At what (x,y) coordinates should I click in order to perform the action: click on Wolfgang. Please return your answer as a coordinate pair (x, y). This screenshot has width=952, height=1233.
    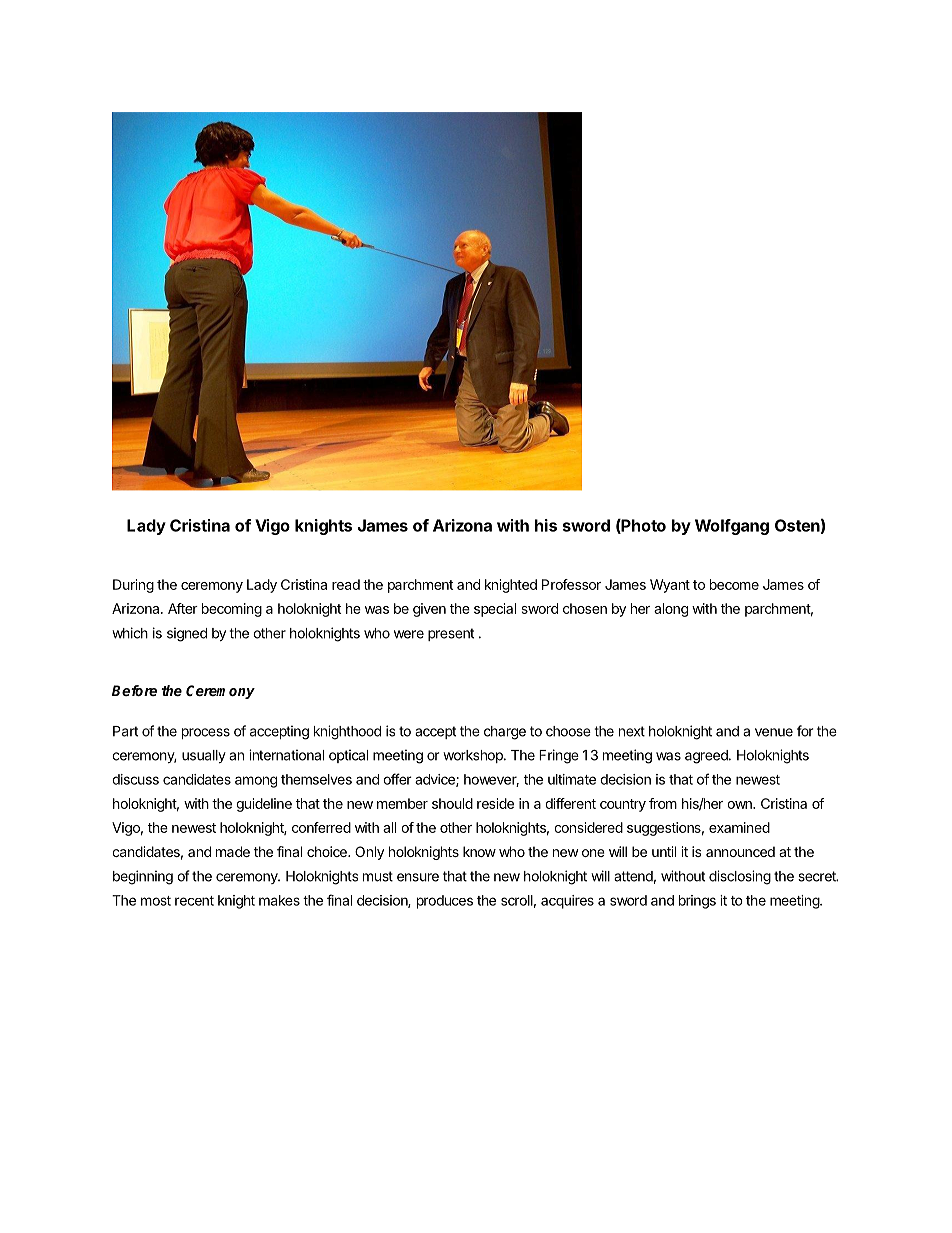
    Looking at the image, I should click on (732, 527).
